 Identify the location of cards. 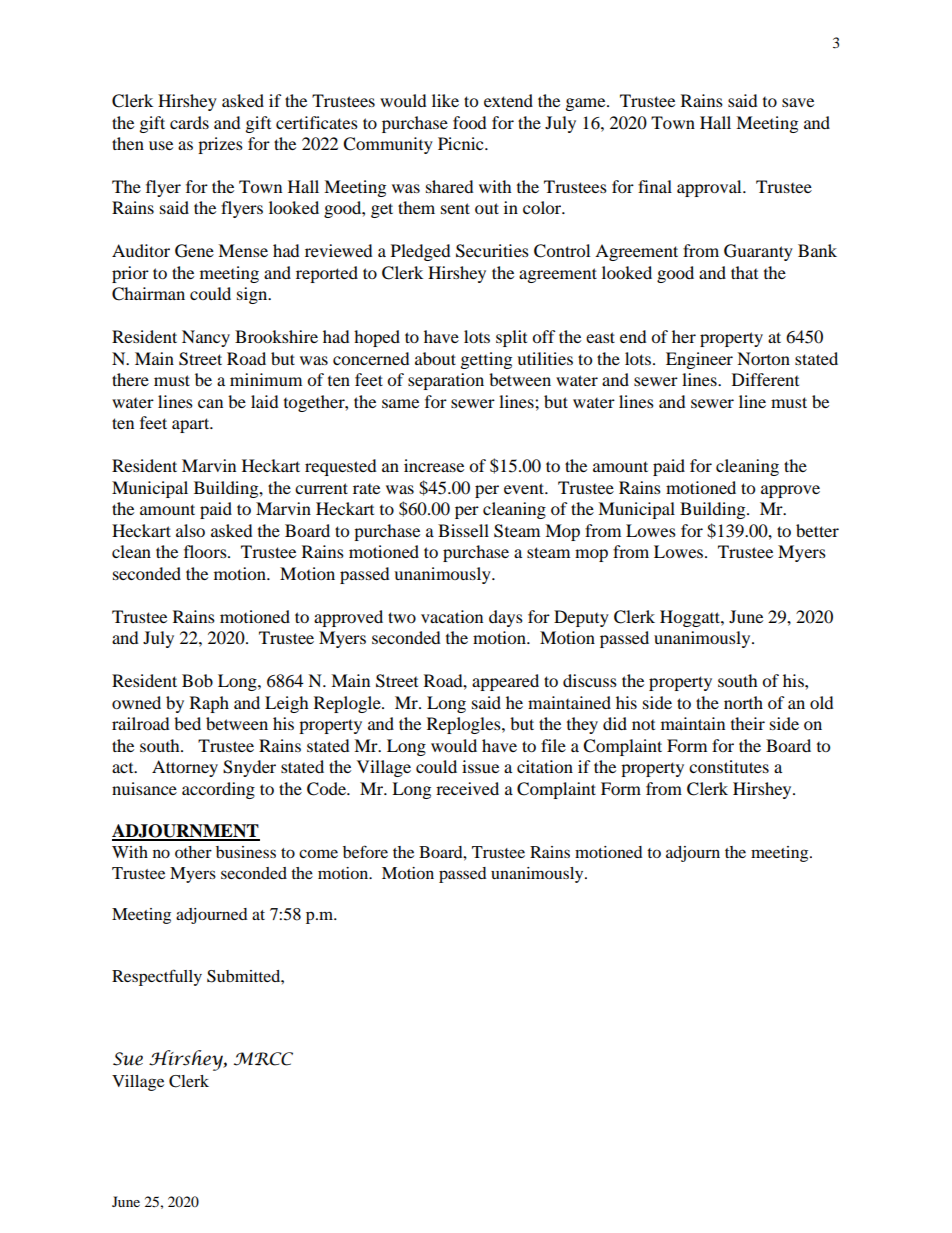
(189, 122).
